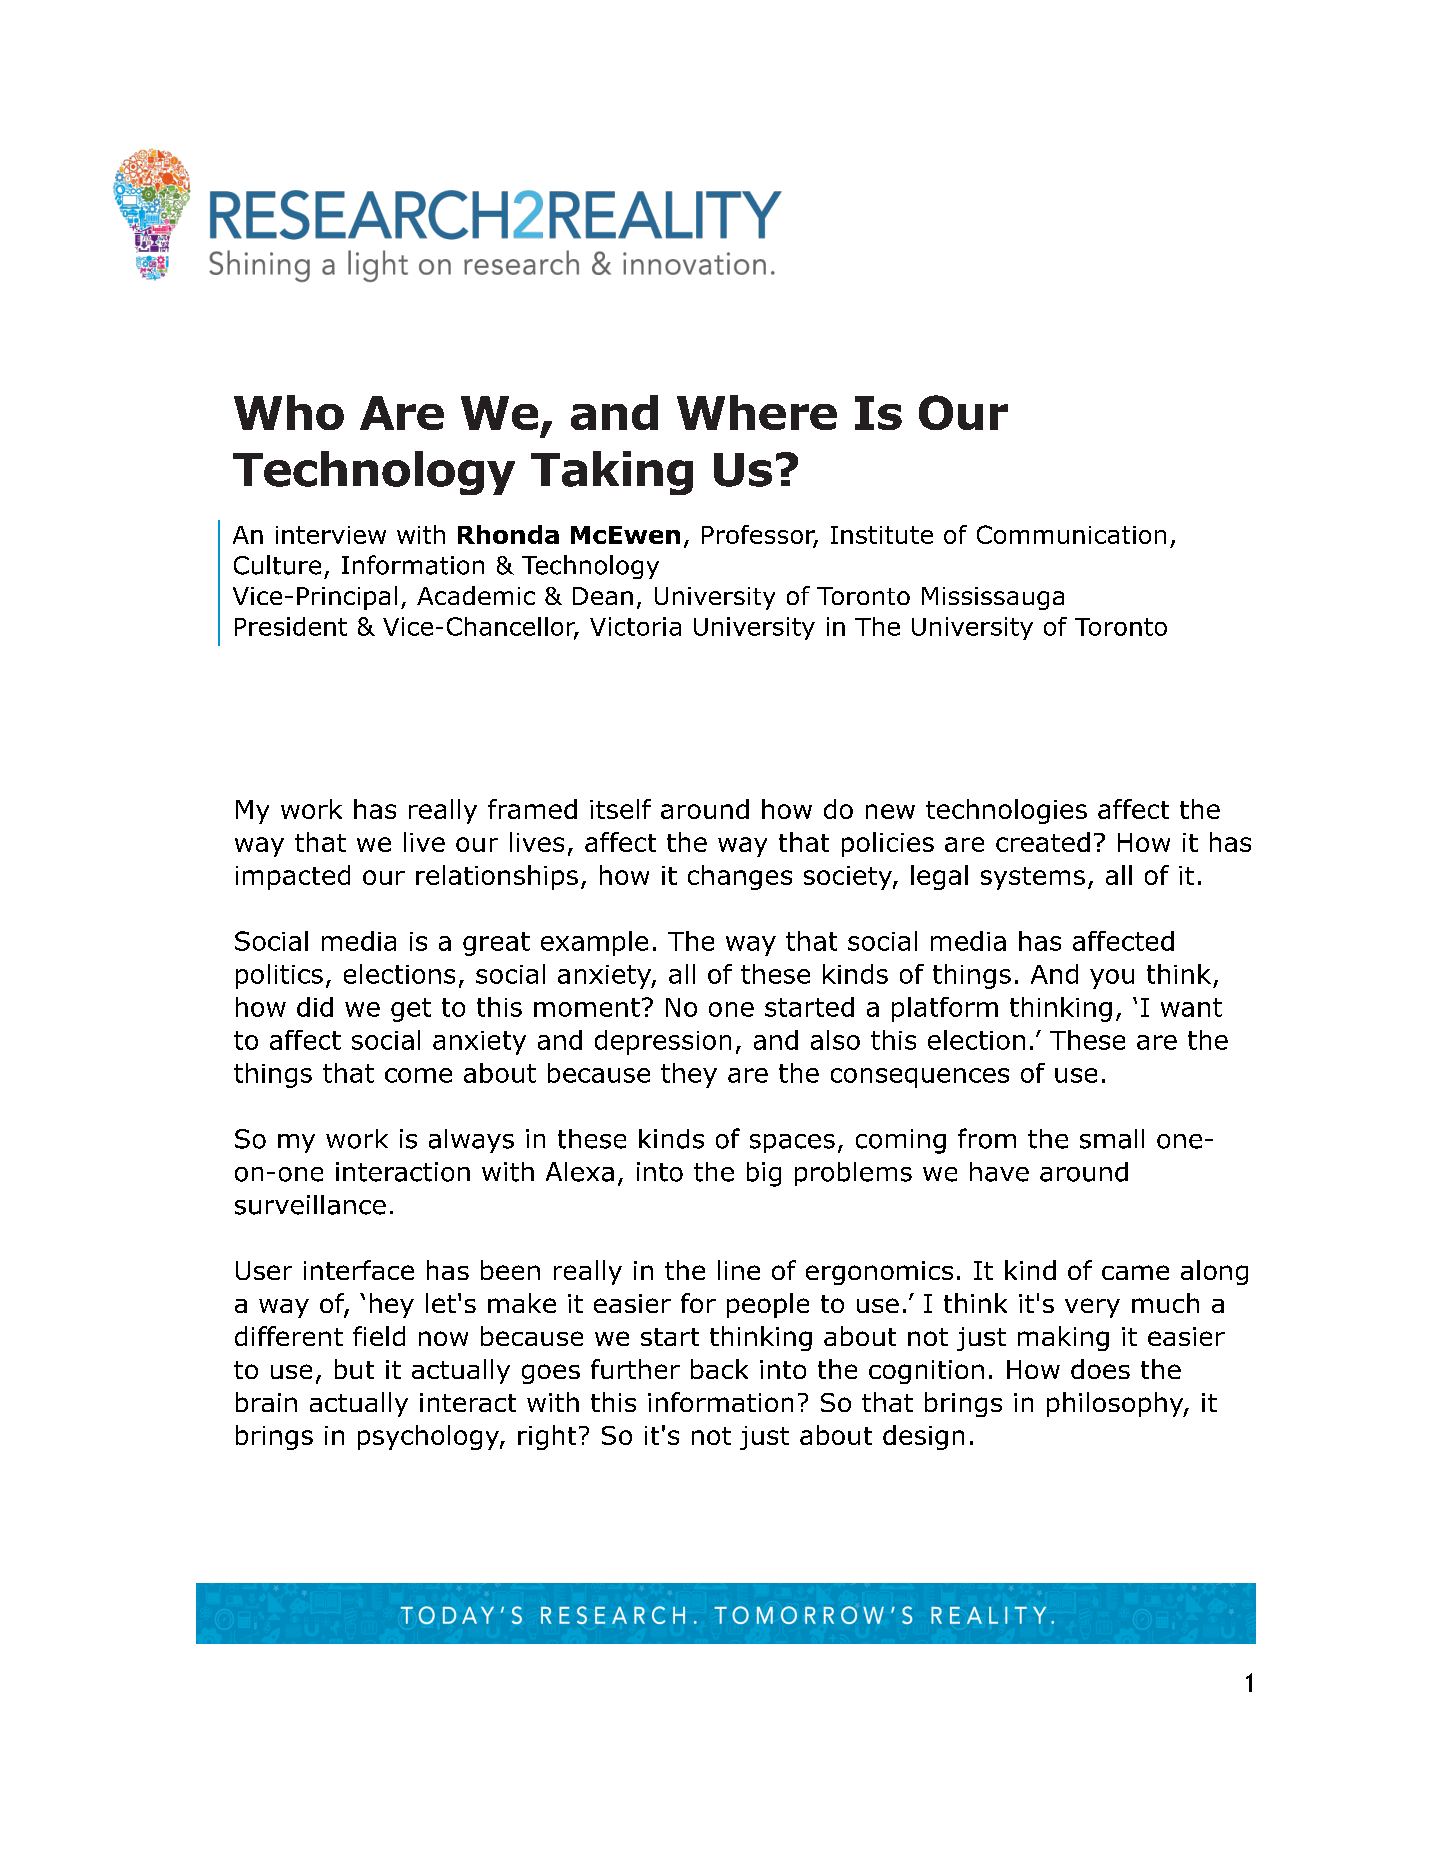 The height and width of the screenshot is (1864, 1440). I want to click on back, so click(719, 1369).
